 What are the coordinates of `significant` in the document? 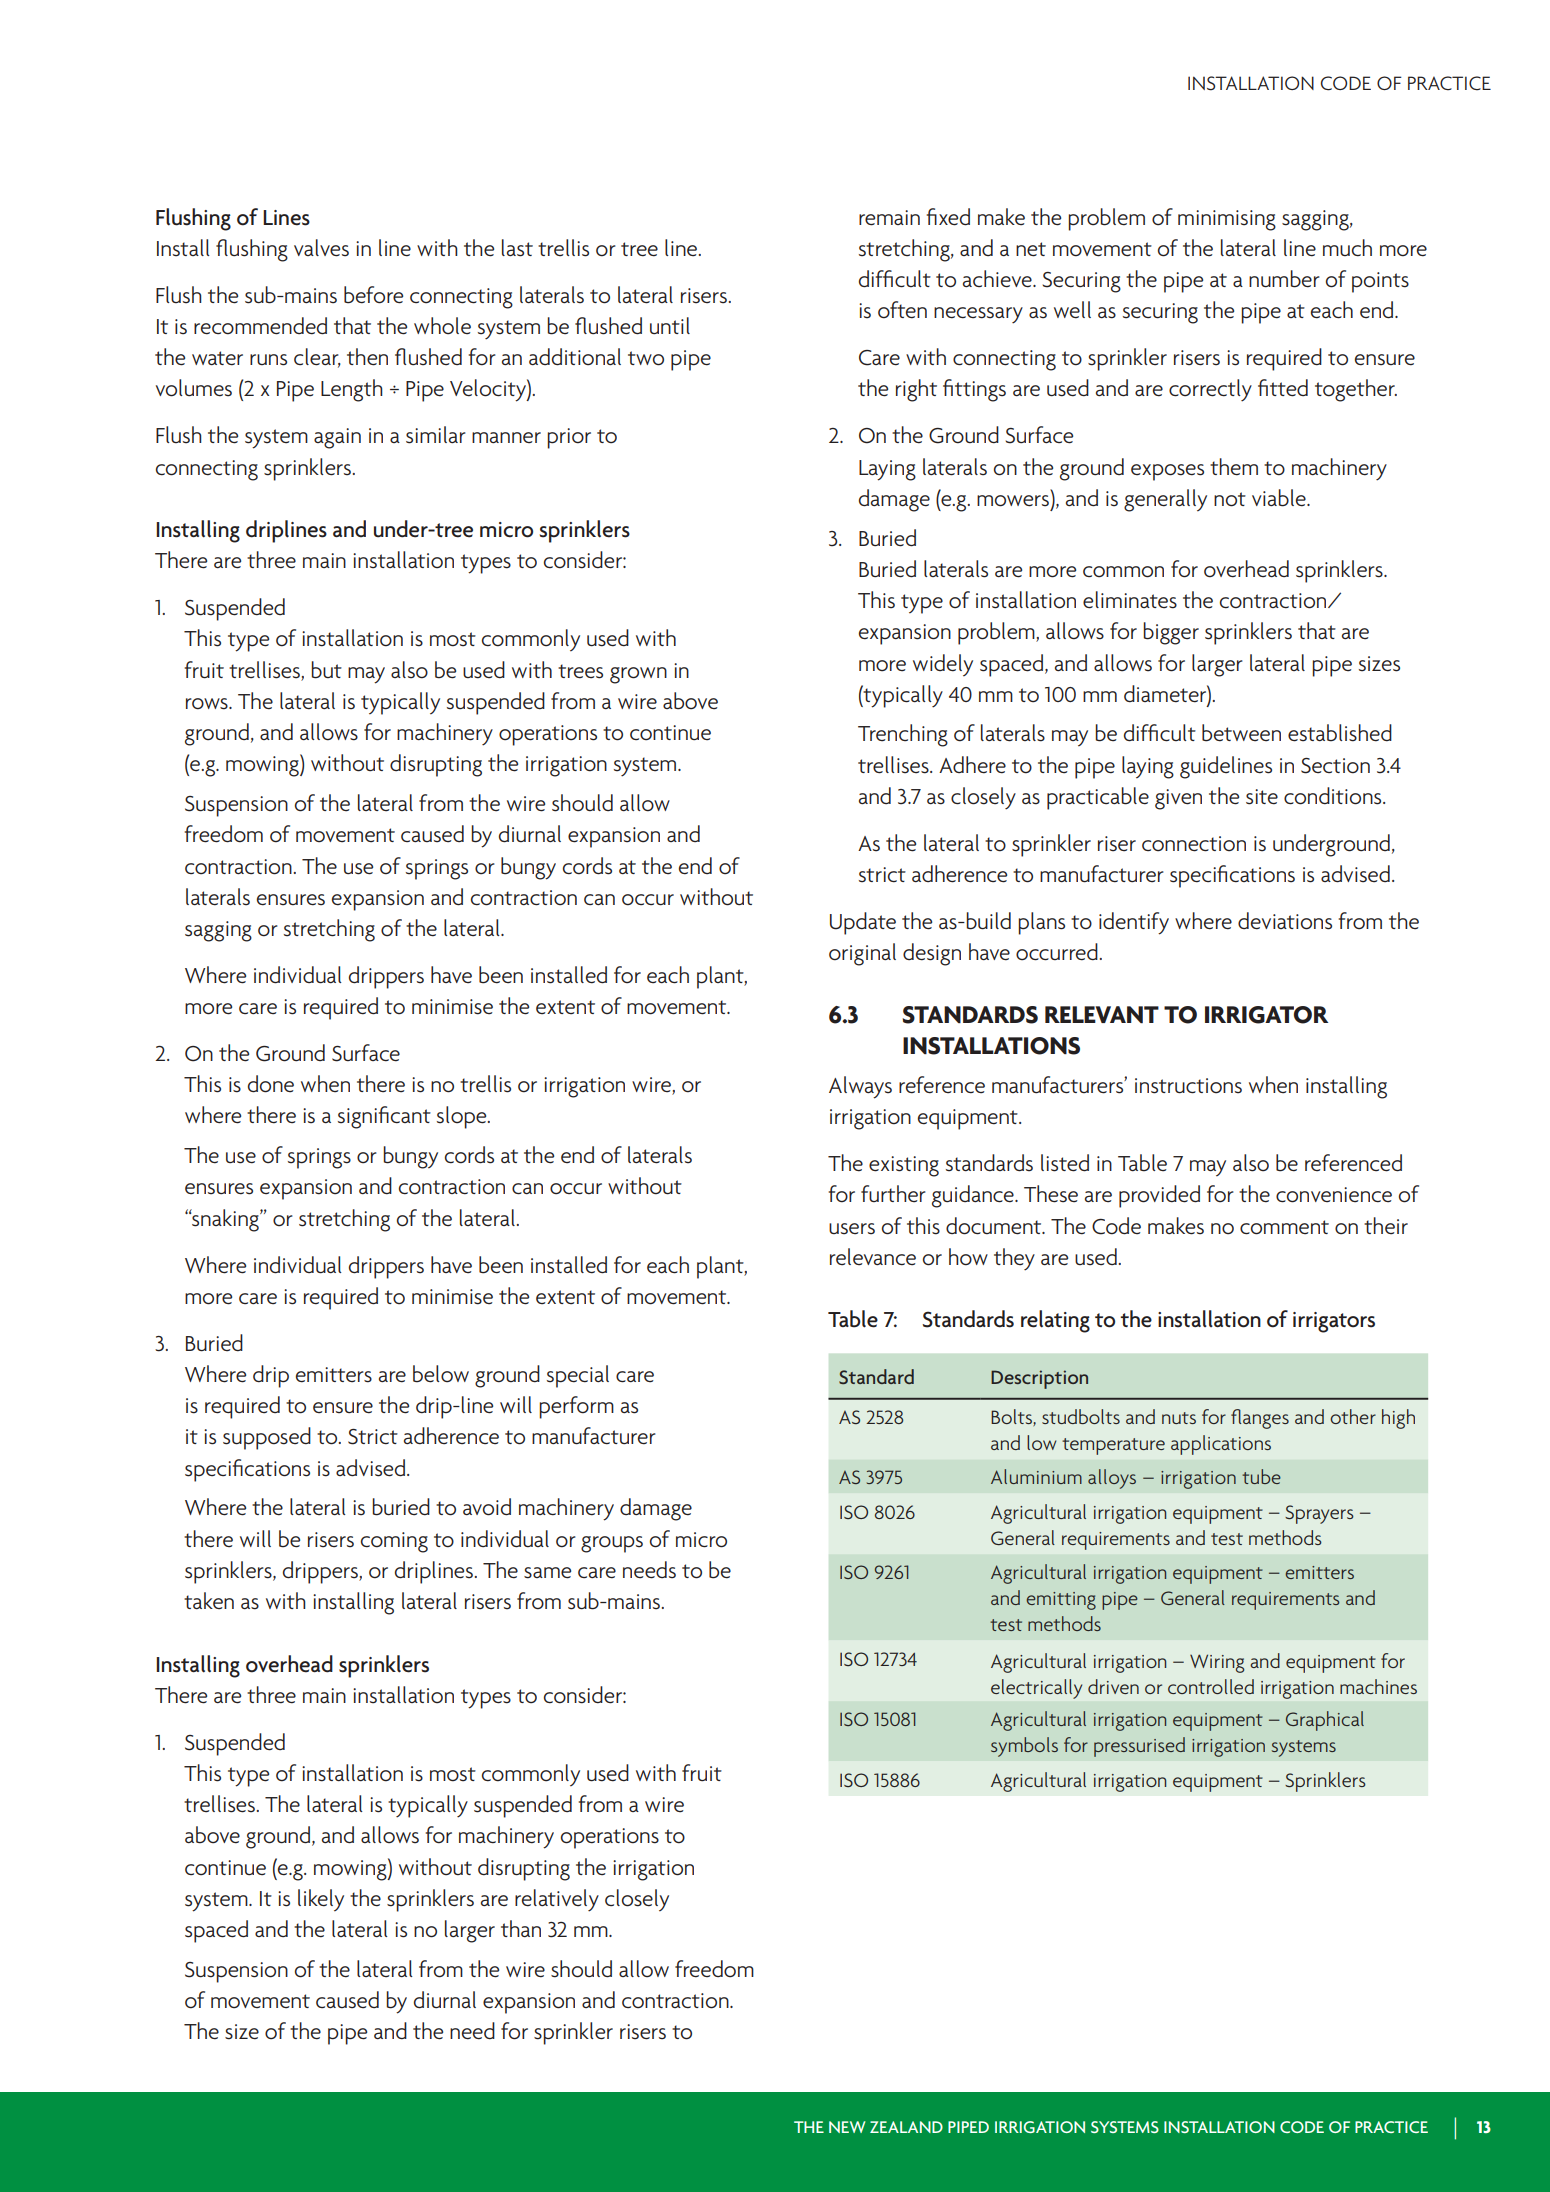 It's located at (384, 1117).
